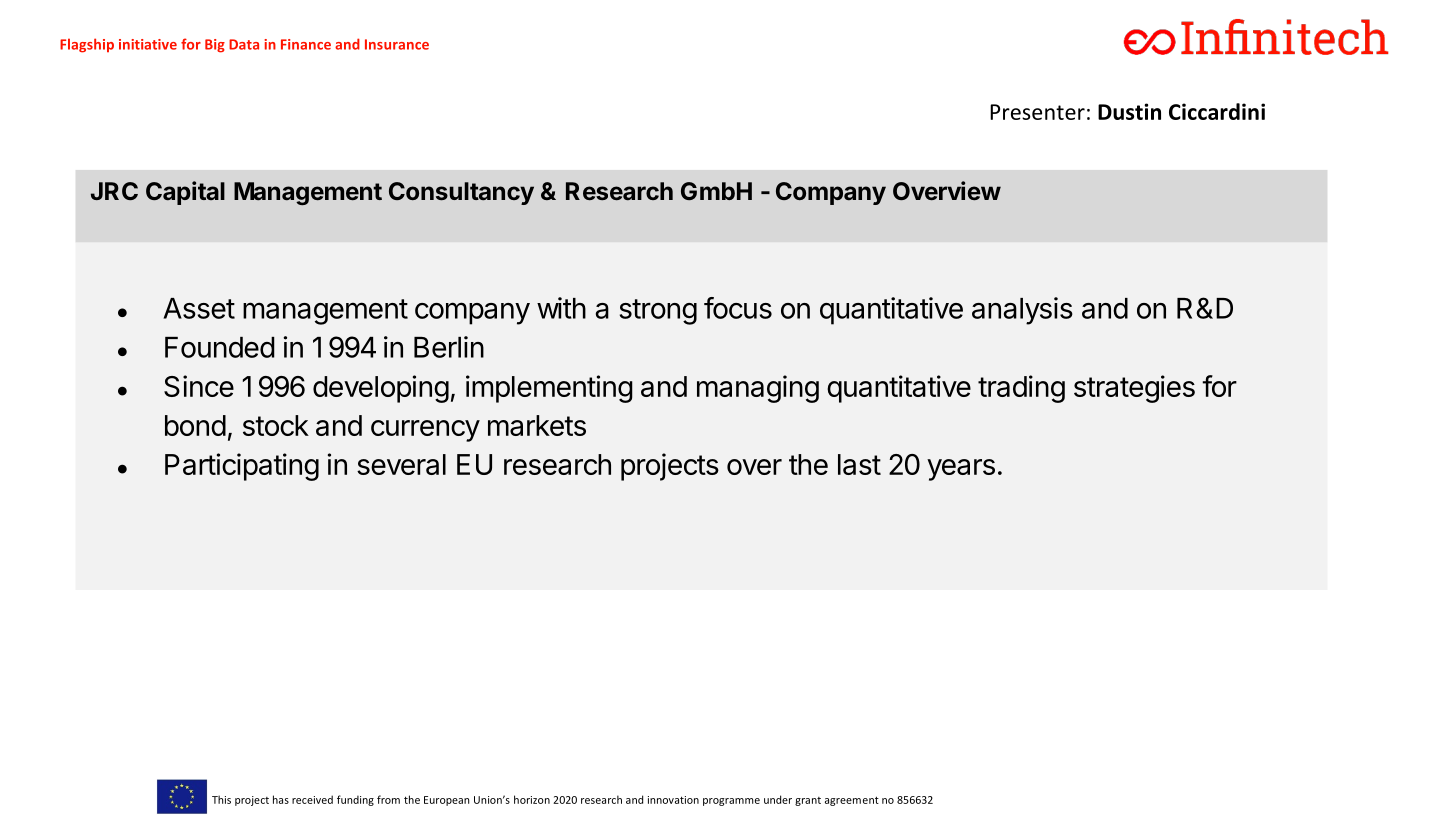  Describe the element at coordinates (195, 425) in the screenshot. I see `bond` at that location.
